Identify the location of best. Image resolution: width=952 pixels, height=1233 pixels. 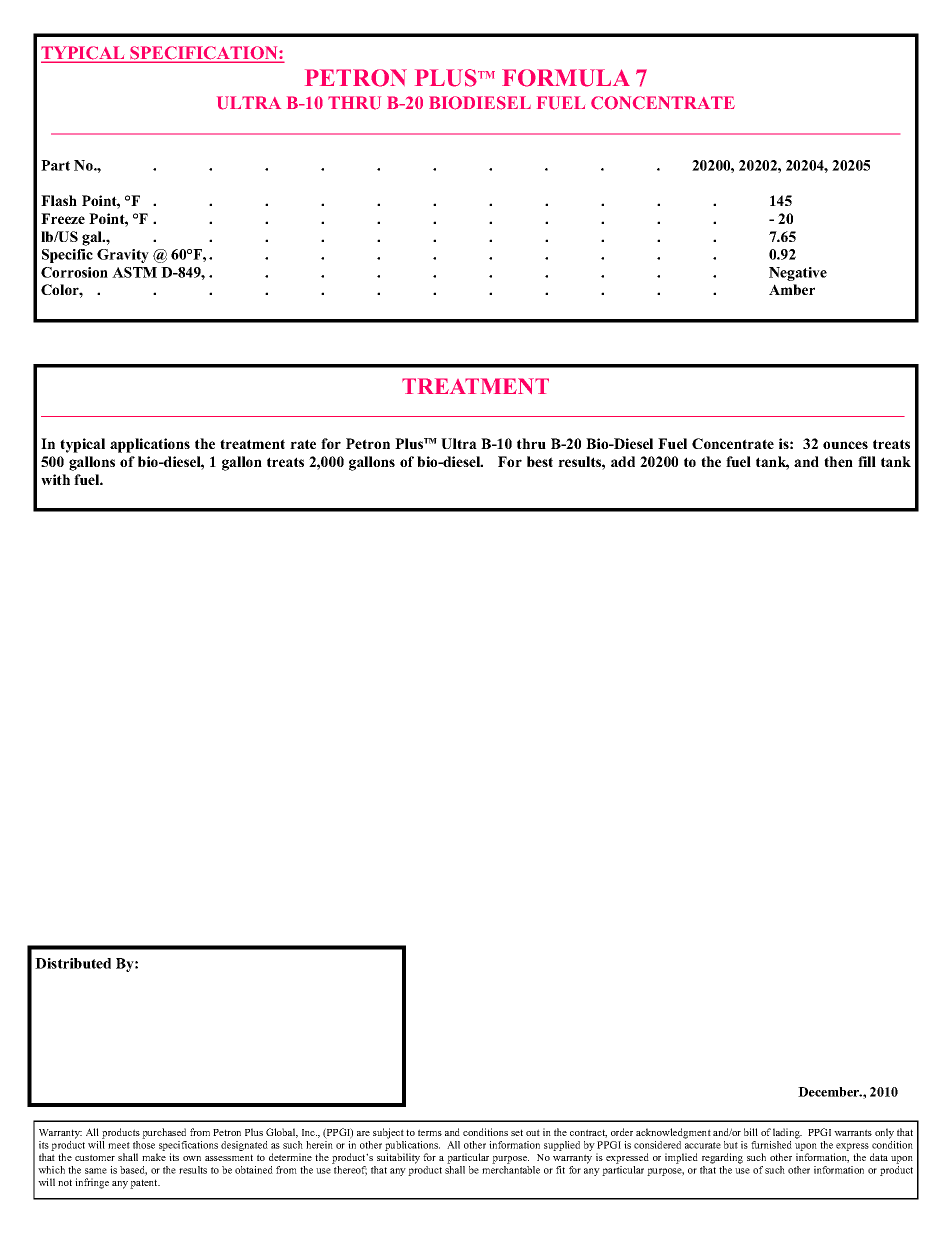
(540, 461).
